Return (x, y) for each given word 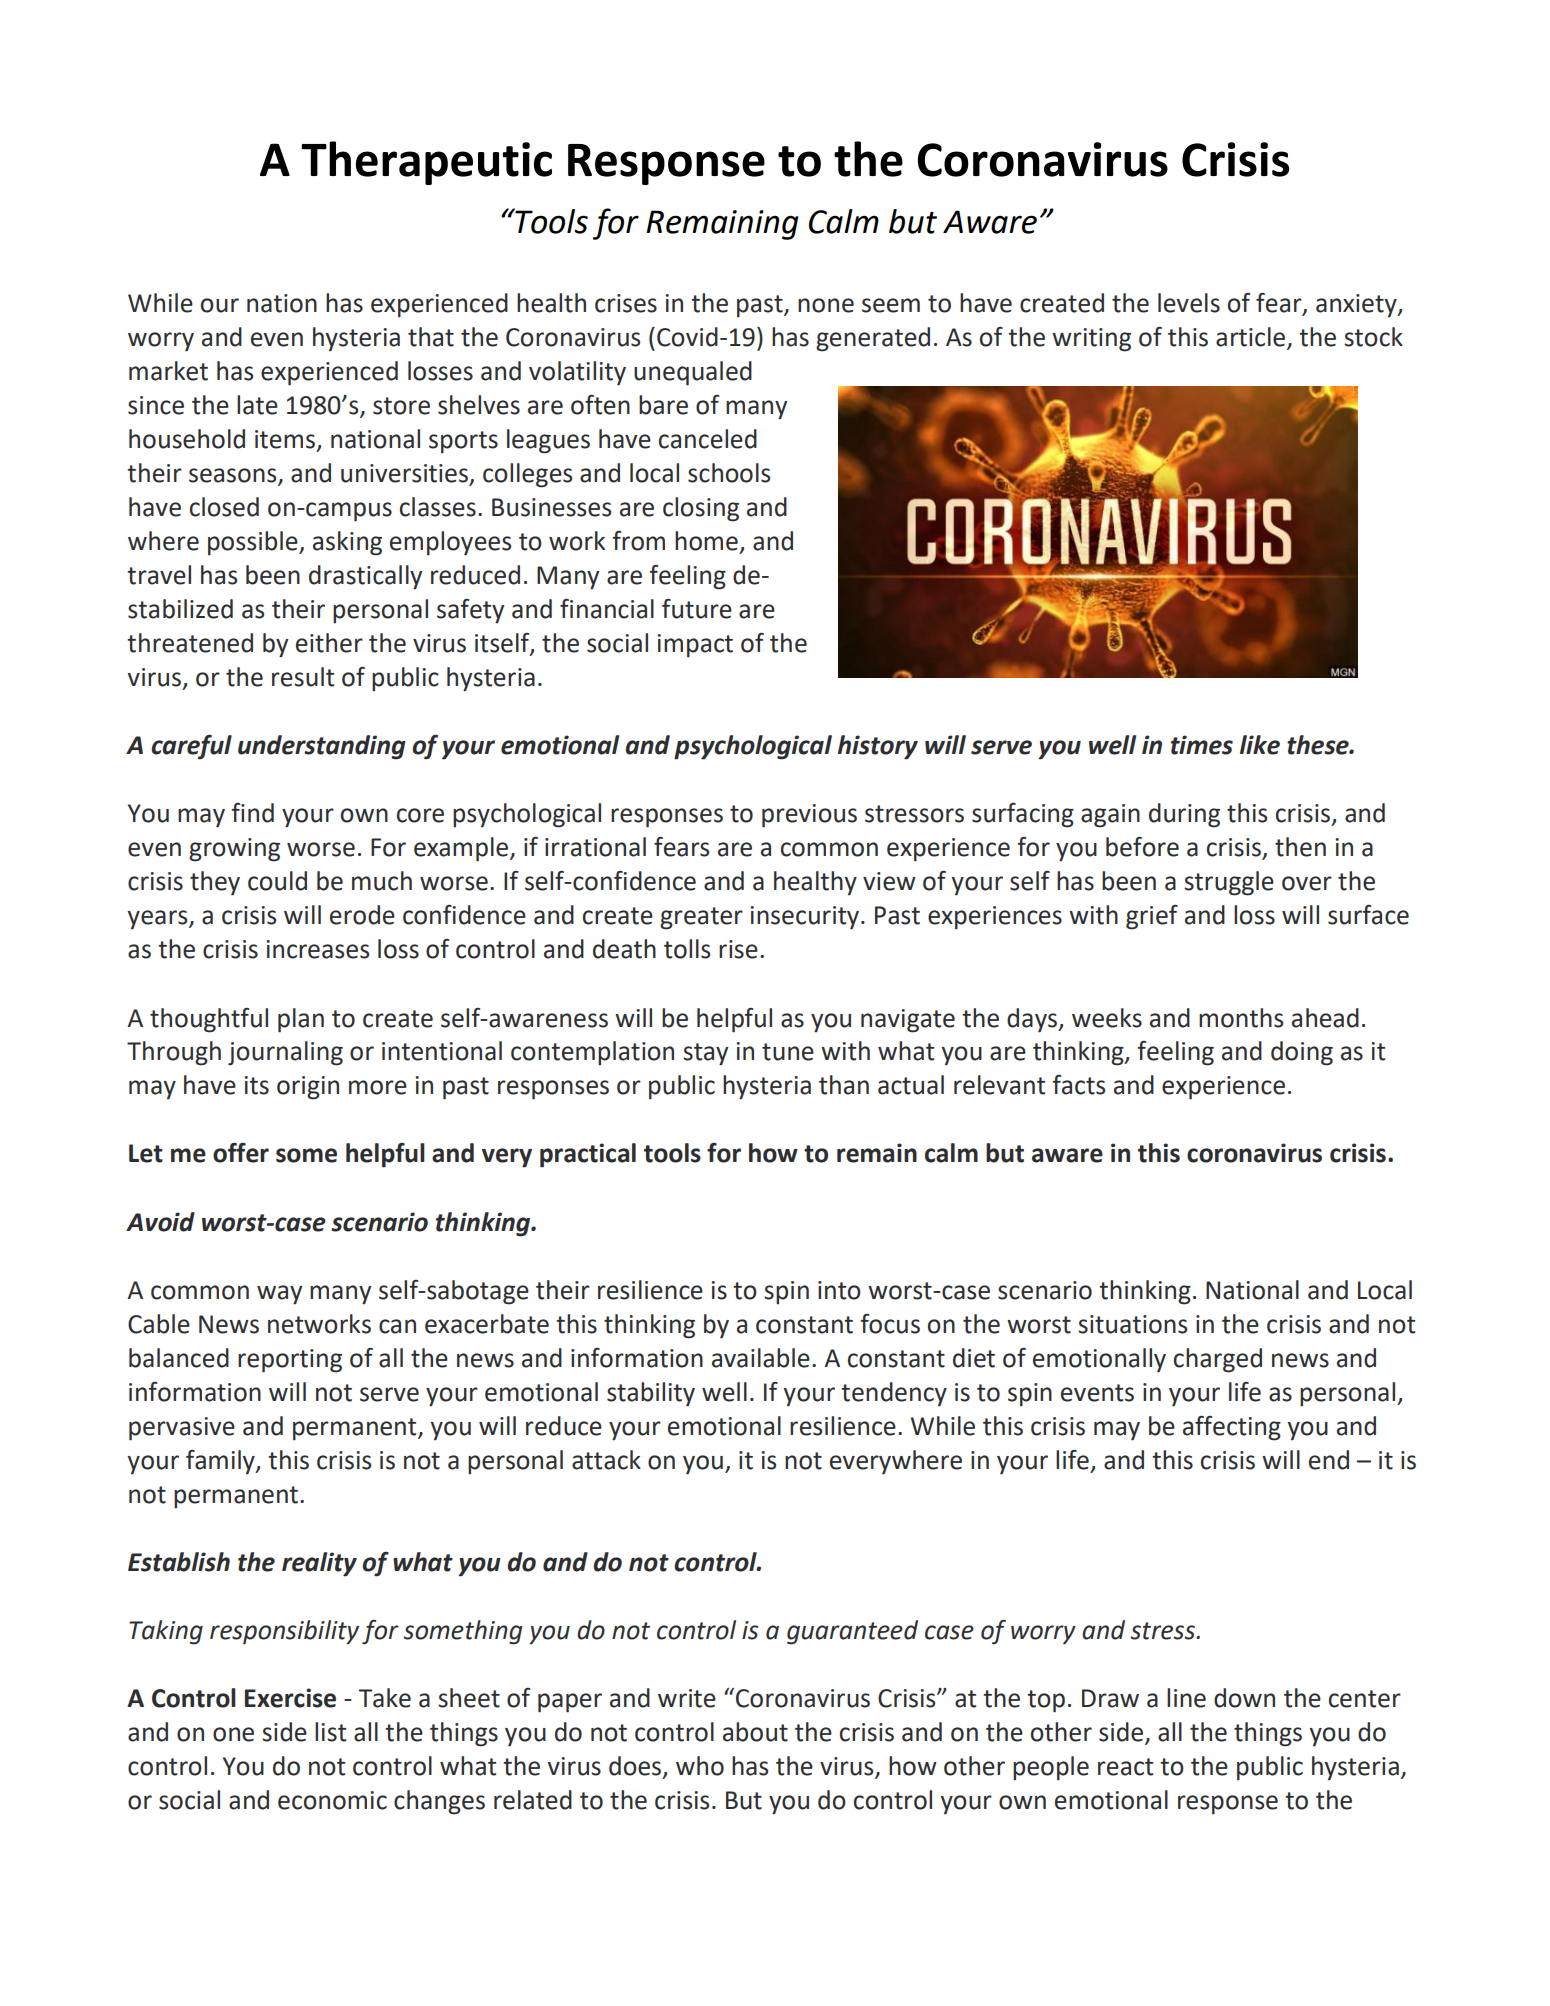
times (1202, 745)
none (826, 305)
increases (317, 949)
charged (1218, 1360)
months (1241, 1018)
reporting (290, 1361)
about (755, 1732)
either (329, 643)
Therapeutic (427, 163)
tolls (687, 949)
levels (1189, 303)
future (697, 609)
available (761, 1358)
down (1244, 1698)
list (330, 1732)
